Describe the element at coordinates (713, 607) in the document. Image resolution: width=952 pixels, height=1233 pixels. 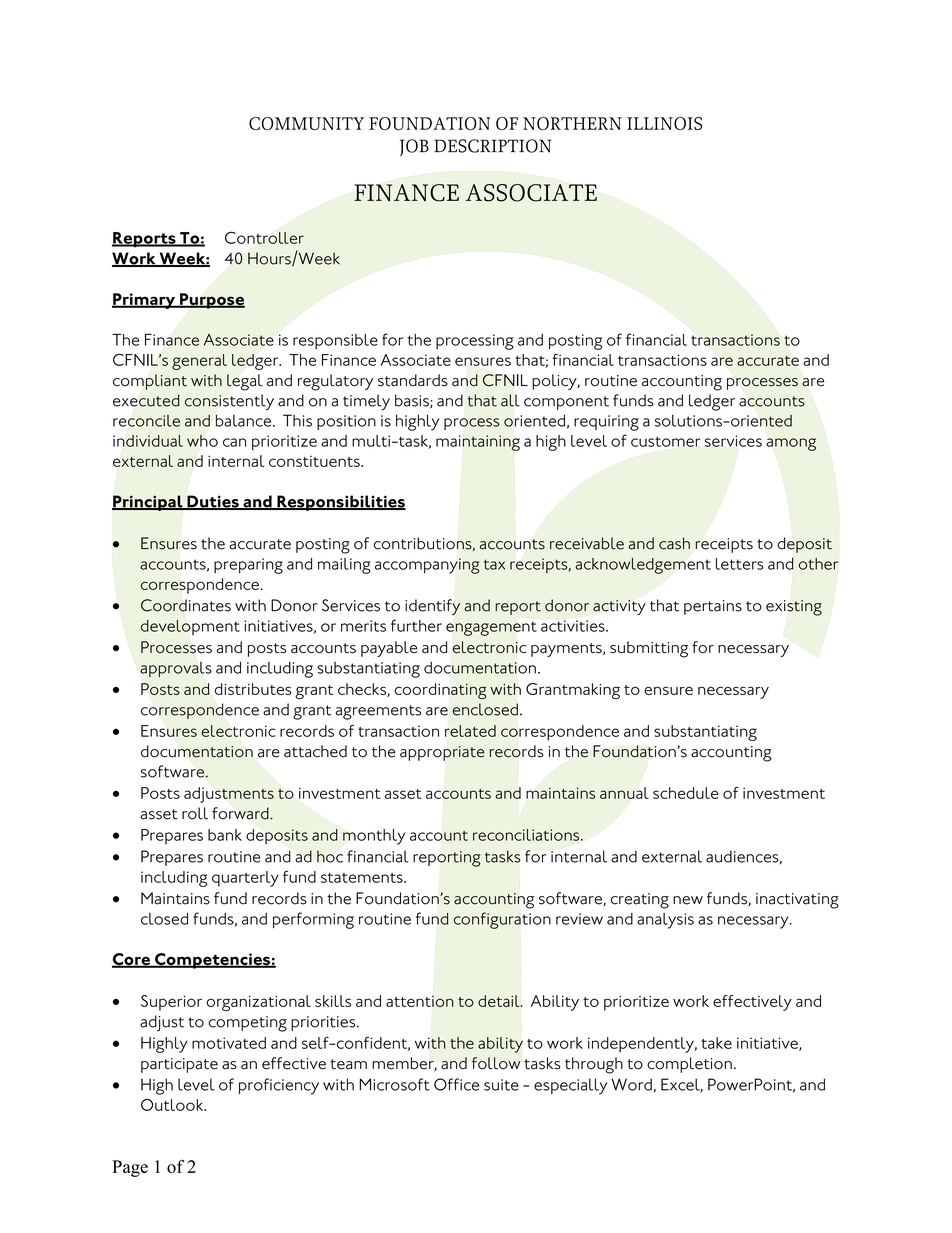
I see `pertains` at that location.
